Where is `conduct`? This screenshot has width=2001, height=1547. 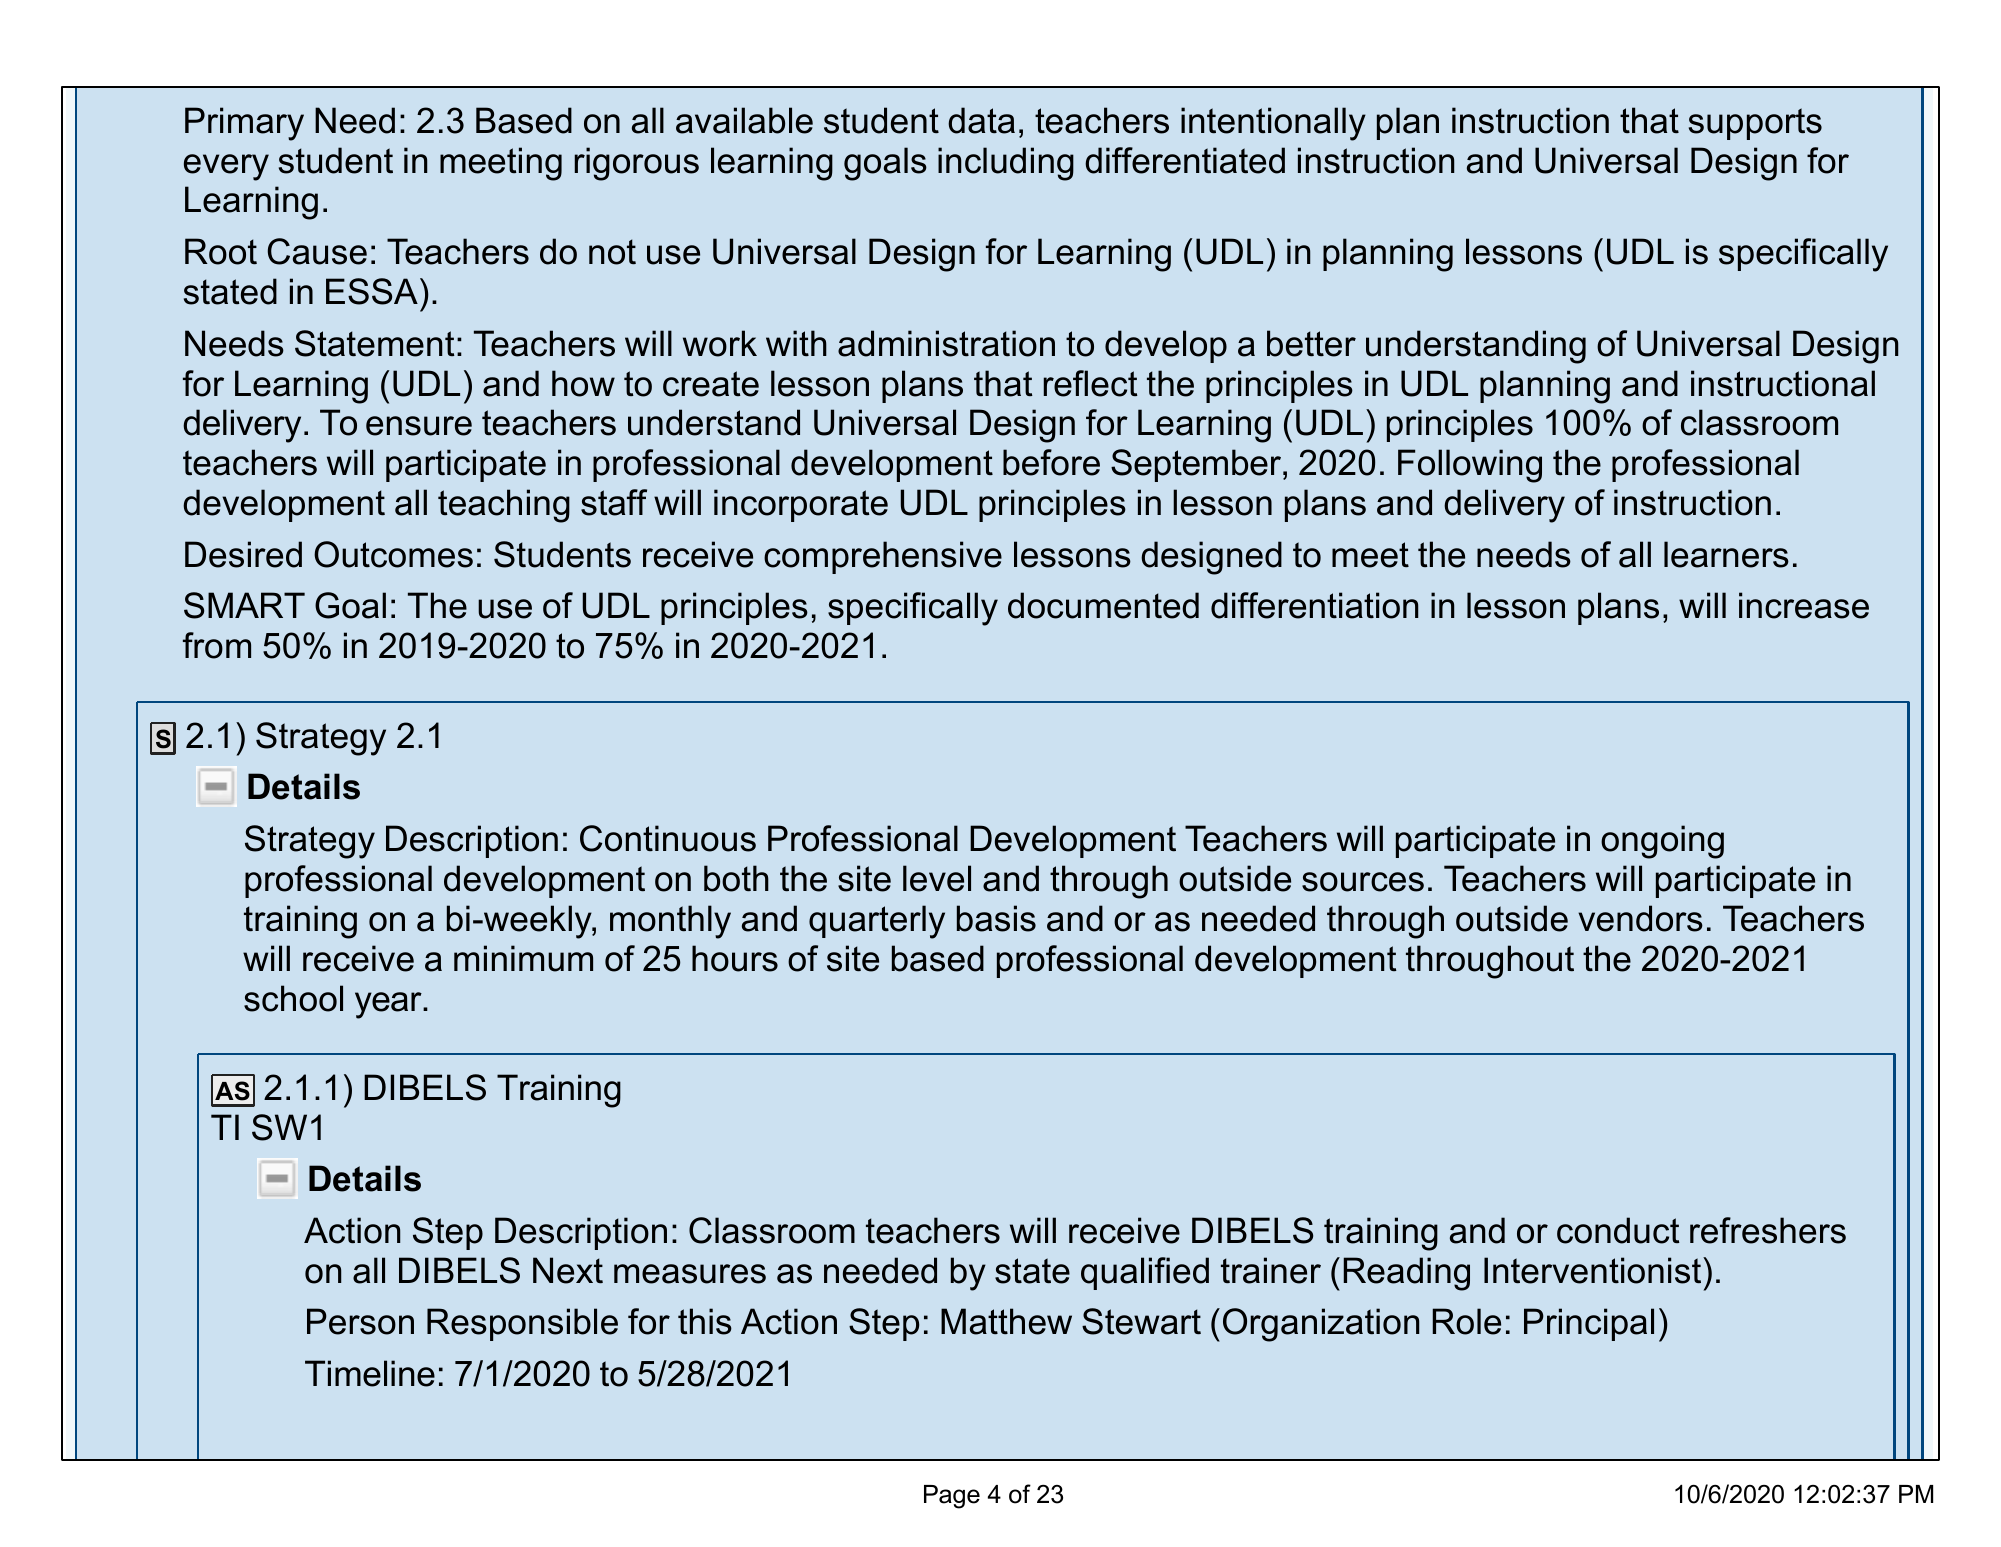 conduct is located at coordinates (1618, 1230).
